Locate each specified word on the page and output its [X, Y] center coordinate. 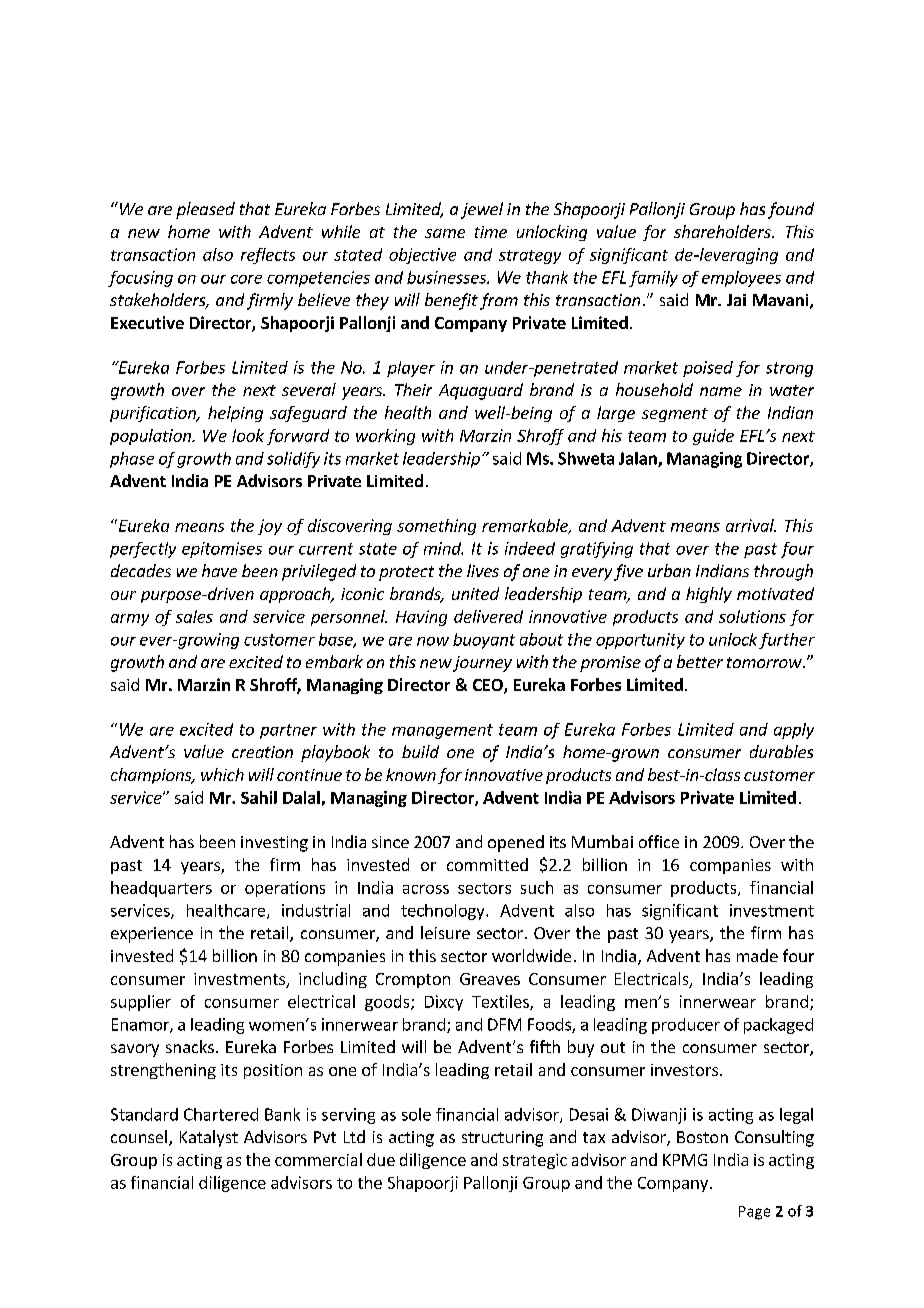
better [700, 661]
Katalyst [209, 1138]
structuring [502, 1139]
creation [262, 752]
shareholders [723, 231]
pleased [205, 210]
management [442, 731]
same [445, 233]
